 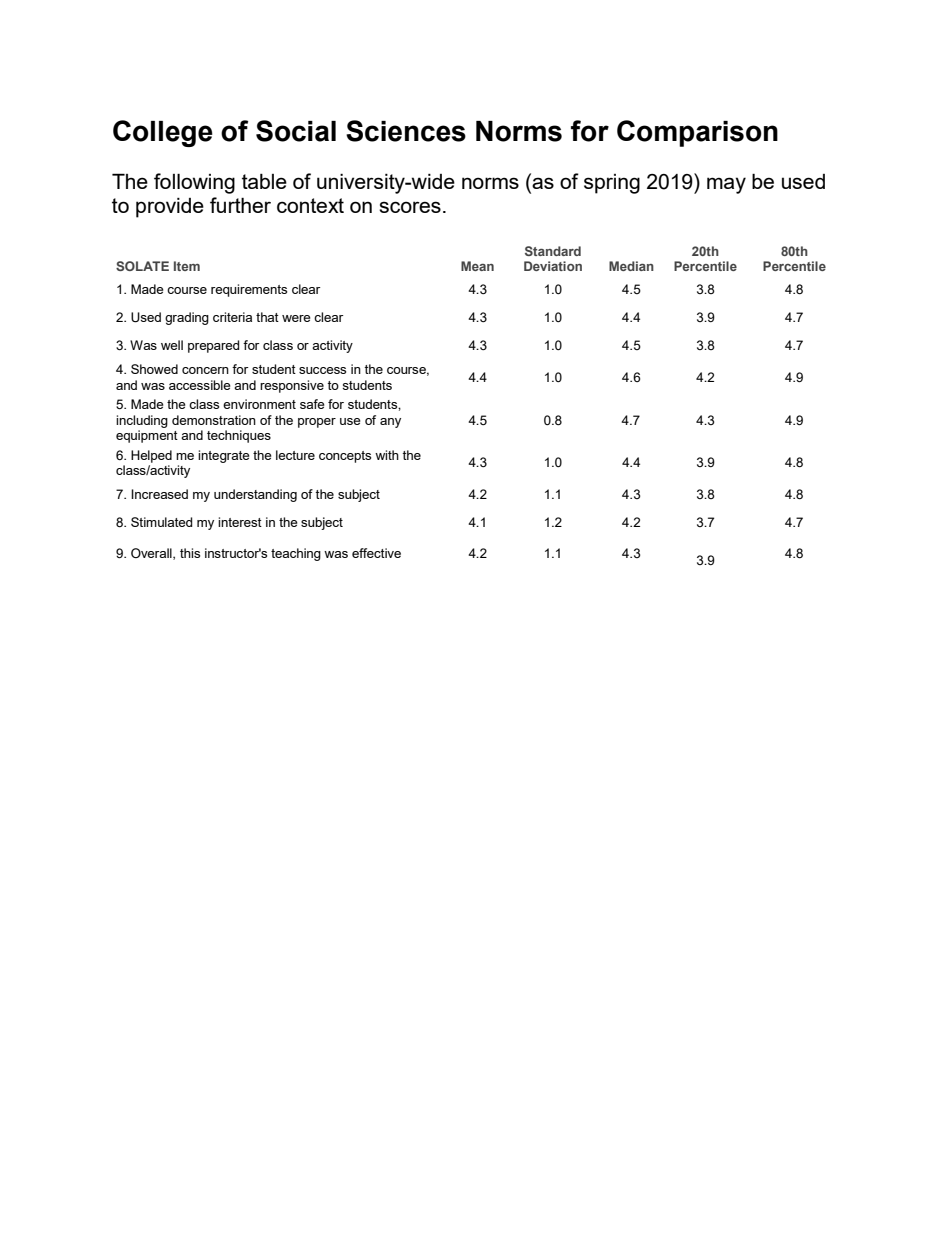 What do you see at coordinates (631, 266) in the image?
I see `Median` at bounding box center [631, 266].
